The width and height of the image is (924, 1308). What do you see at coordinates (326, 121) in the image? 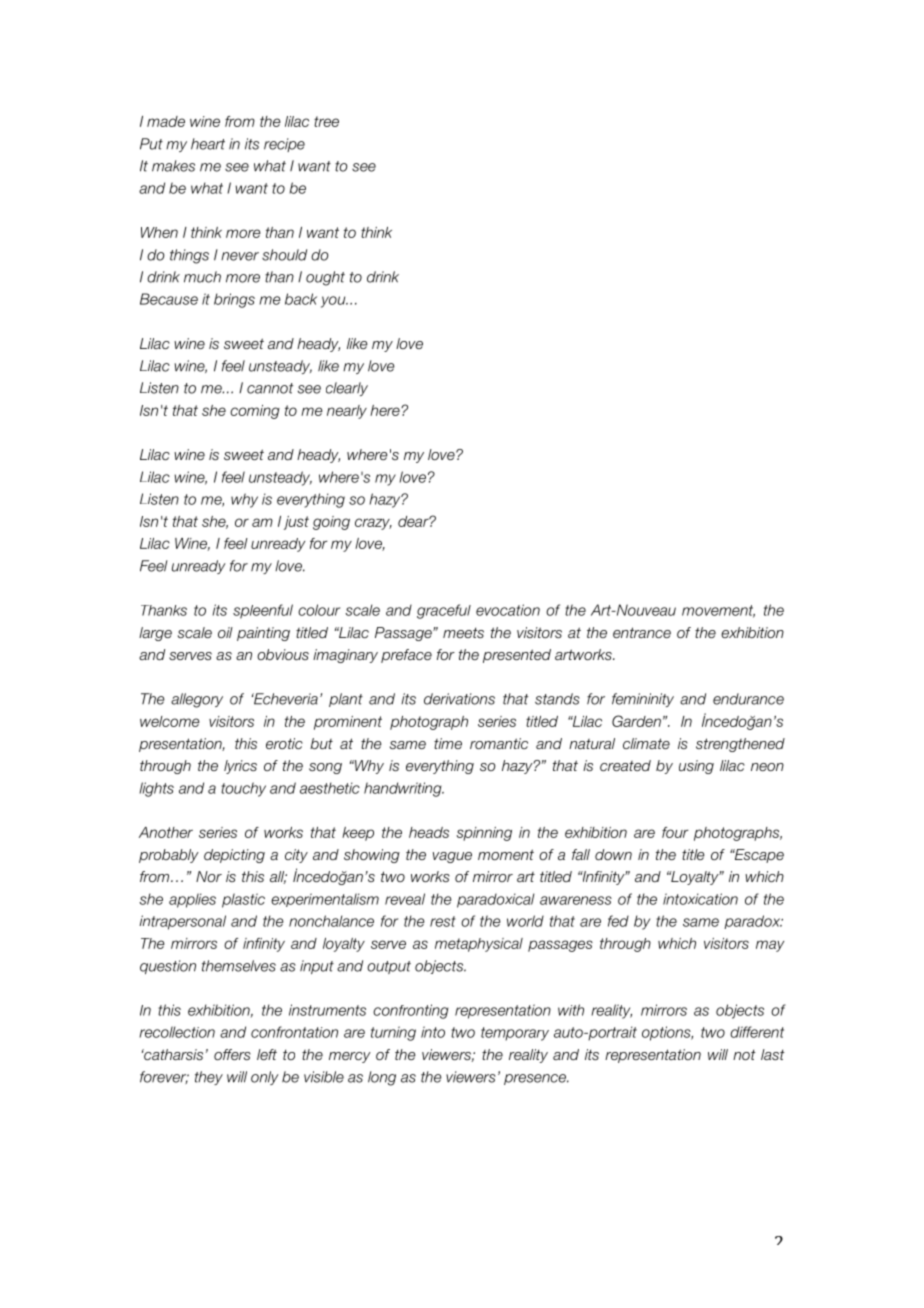
I see `tree` at bounding box center [326, 121].
